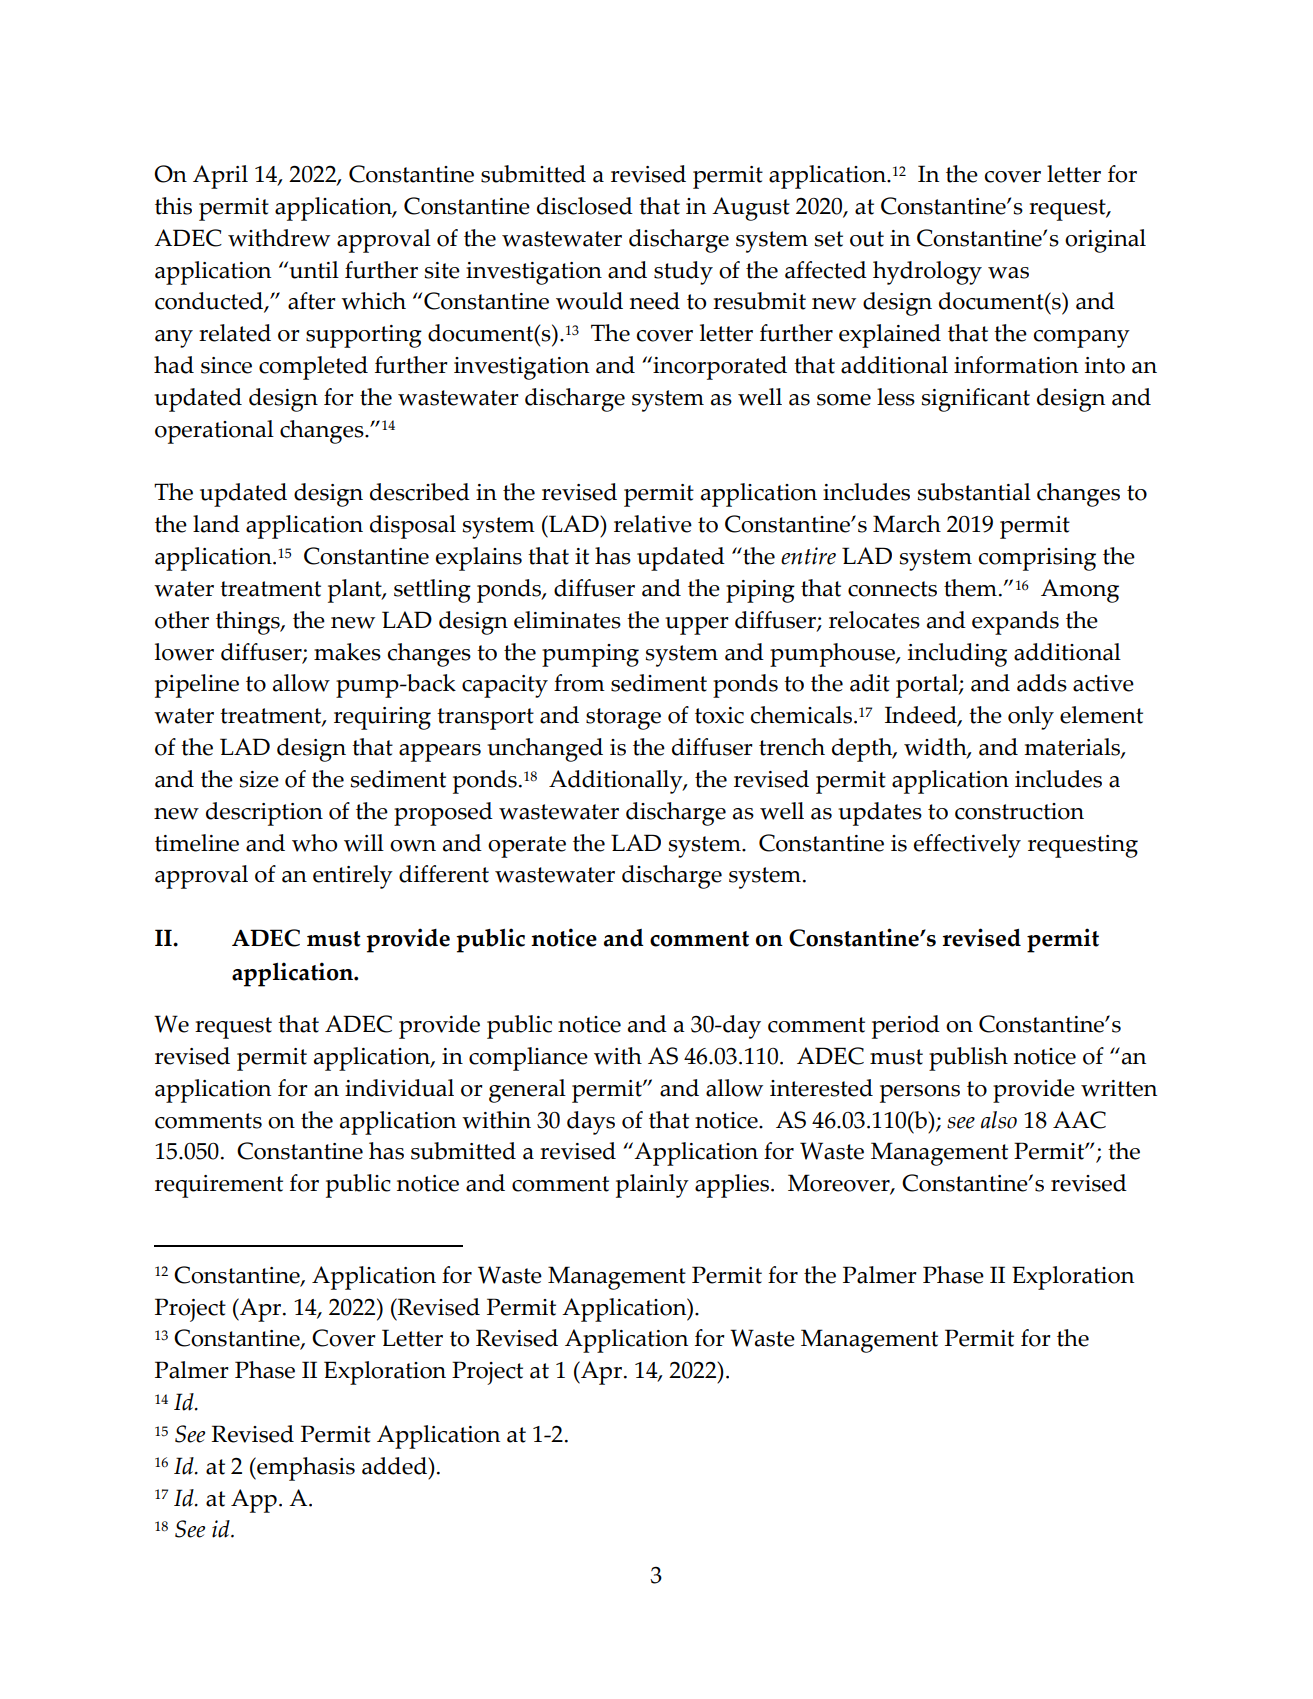 This screenshot has width=1313, height=1699. I want to click on substantial, so click(974, 492).
